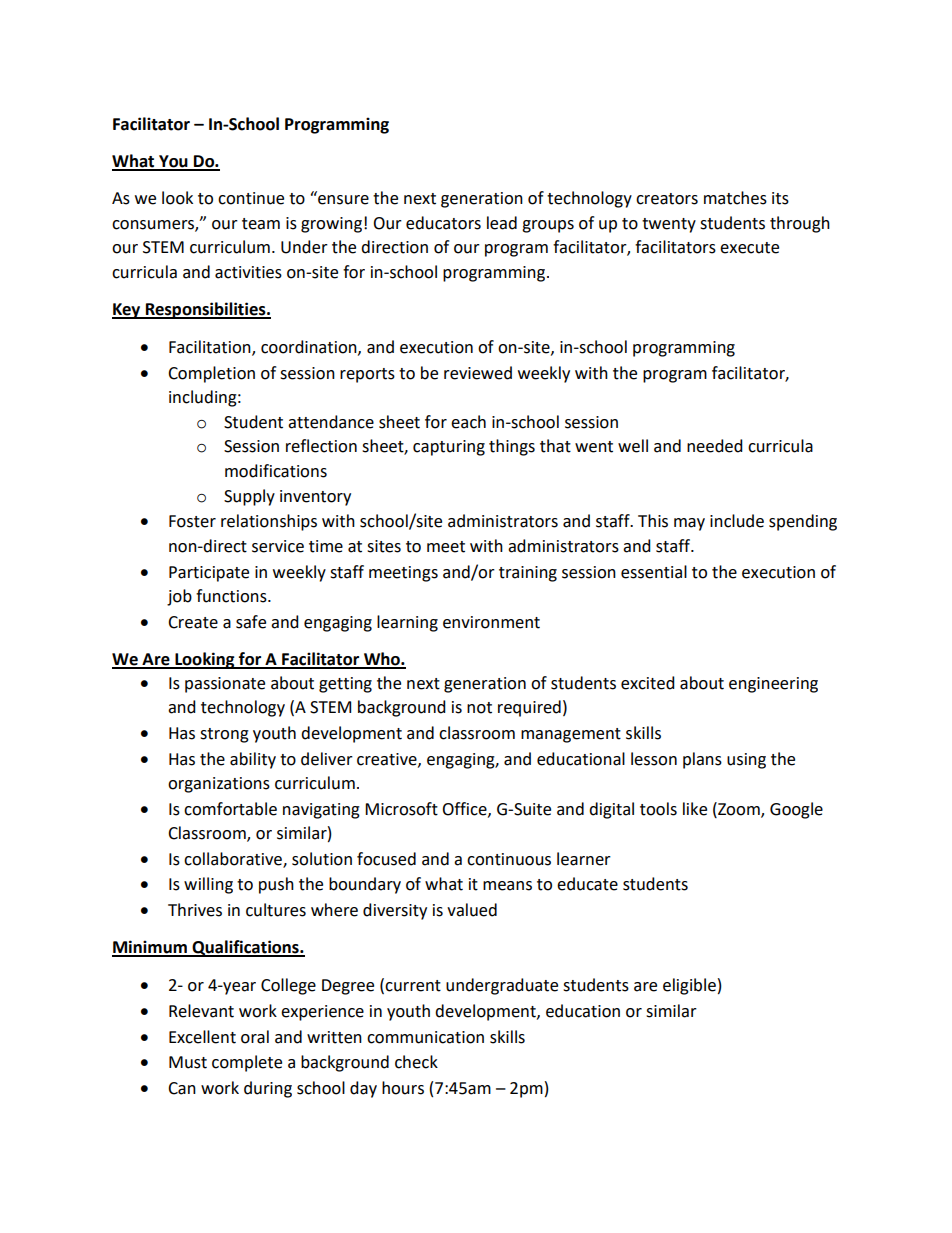 This page has width=952, height=1233. Describe the element at coordinates (443, 223) in the page. I see `educators` at that location.
